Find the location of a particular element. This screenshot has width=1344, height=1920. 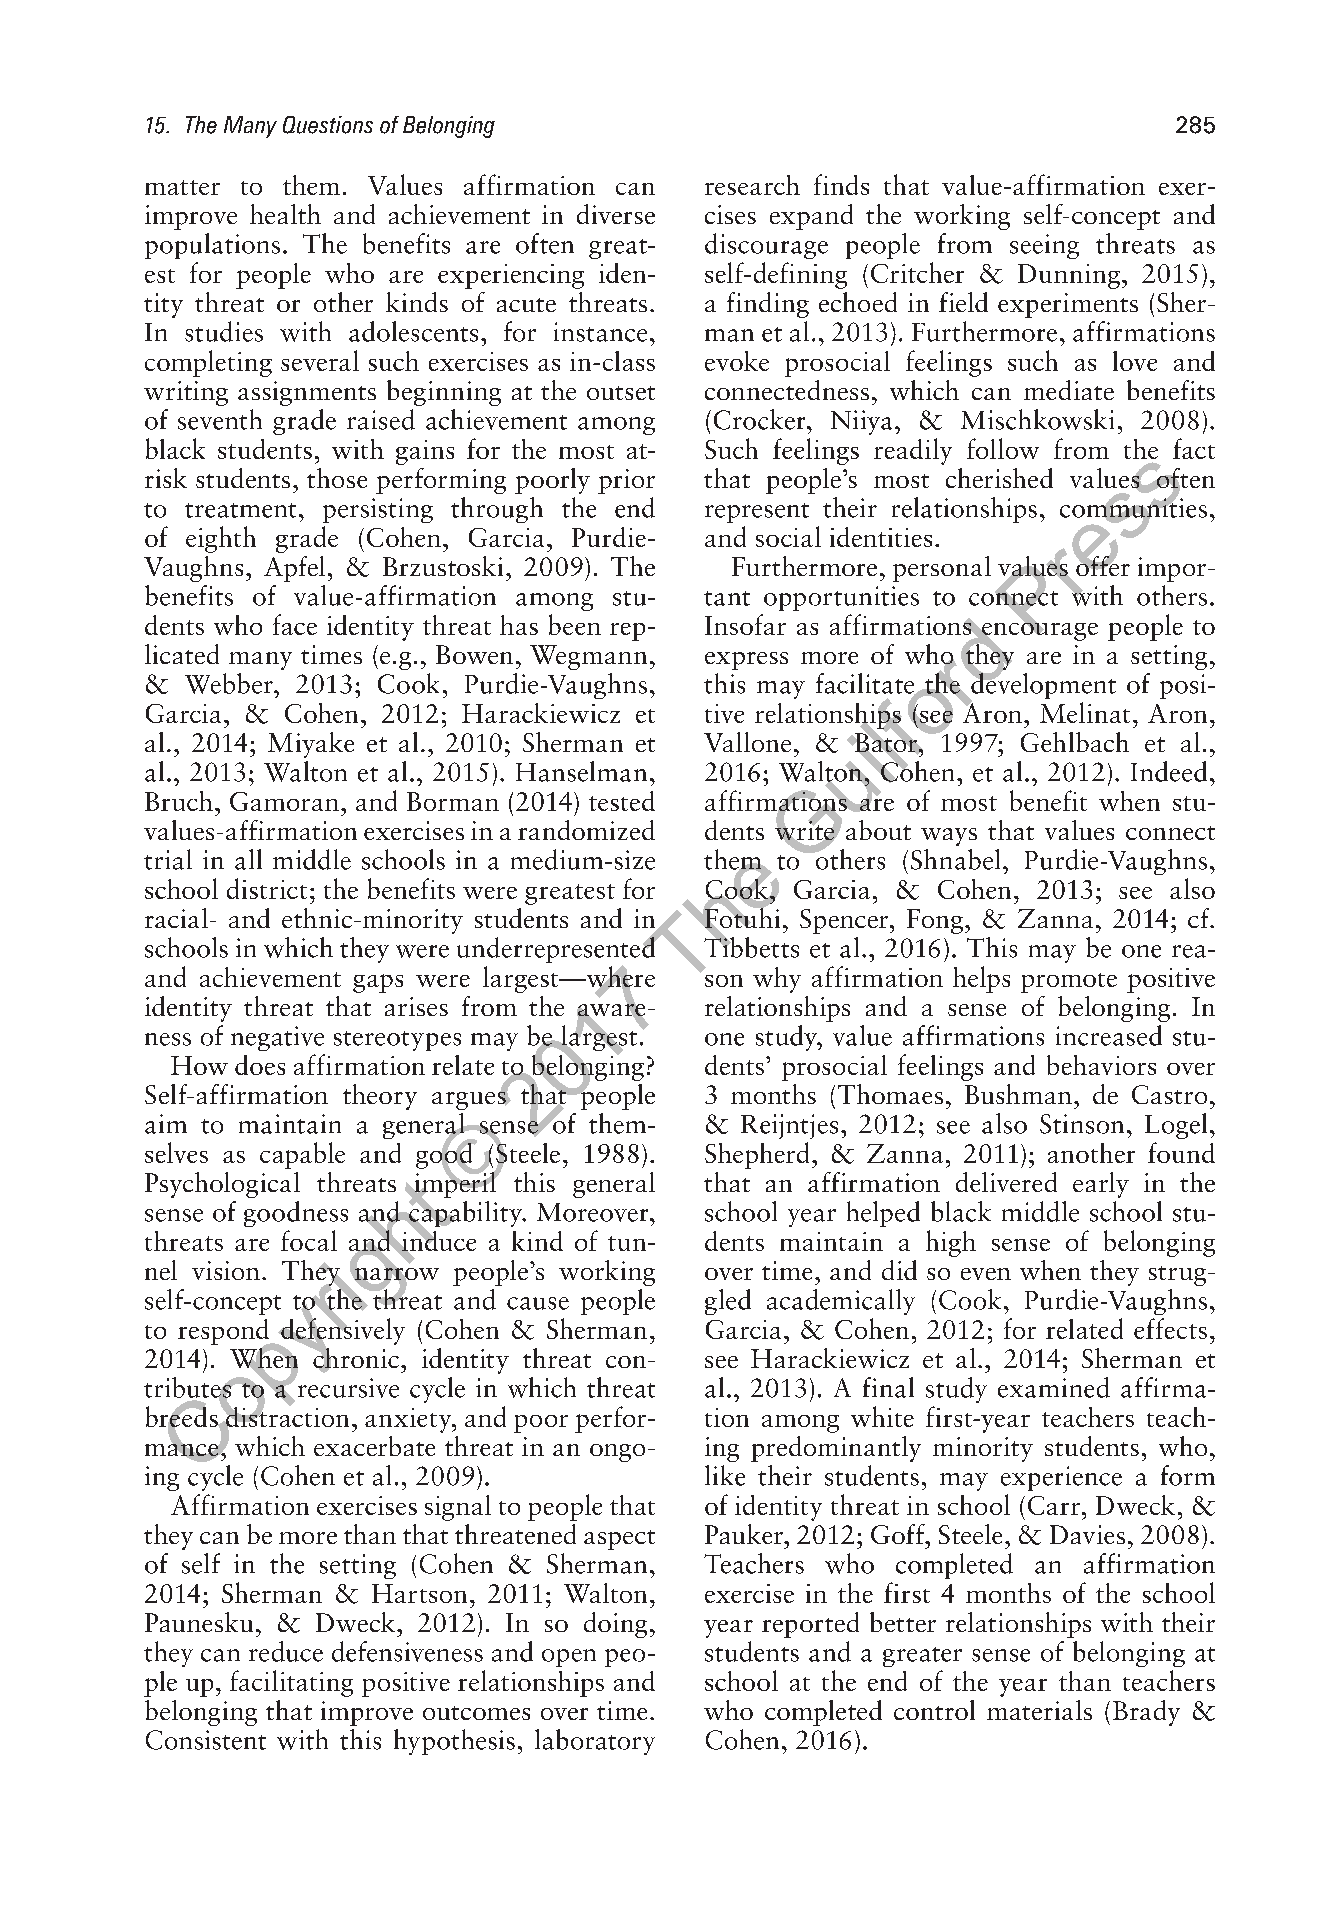

seeing is located at coordinates (1044, 246).
